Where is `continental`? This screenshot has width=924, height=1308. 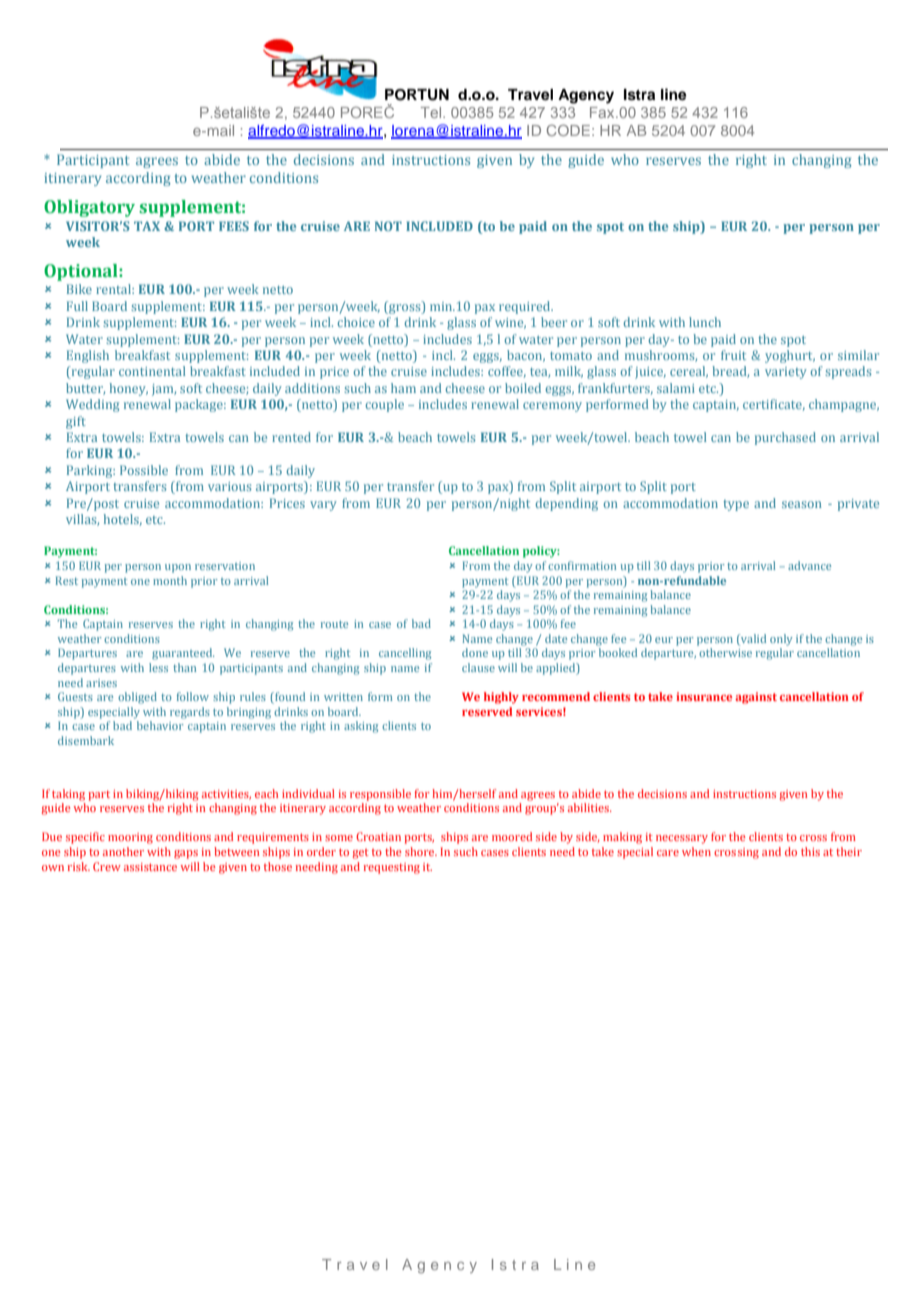
continental is located at coordinates (152, 371).
